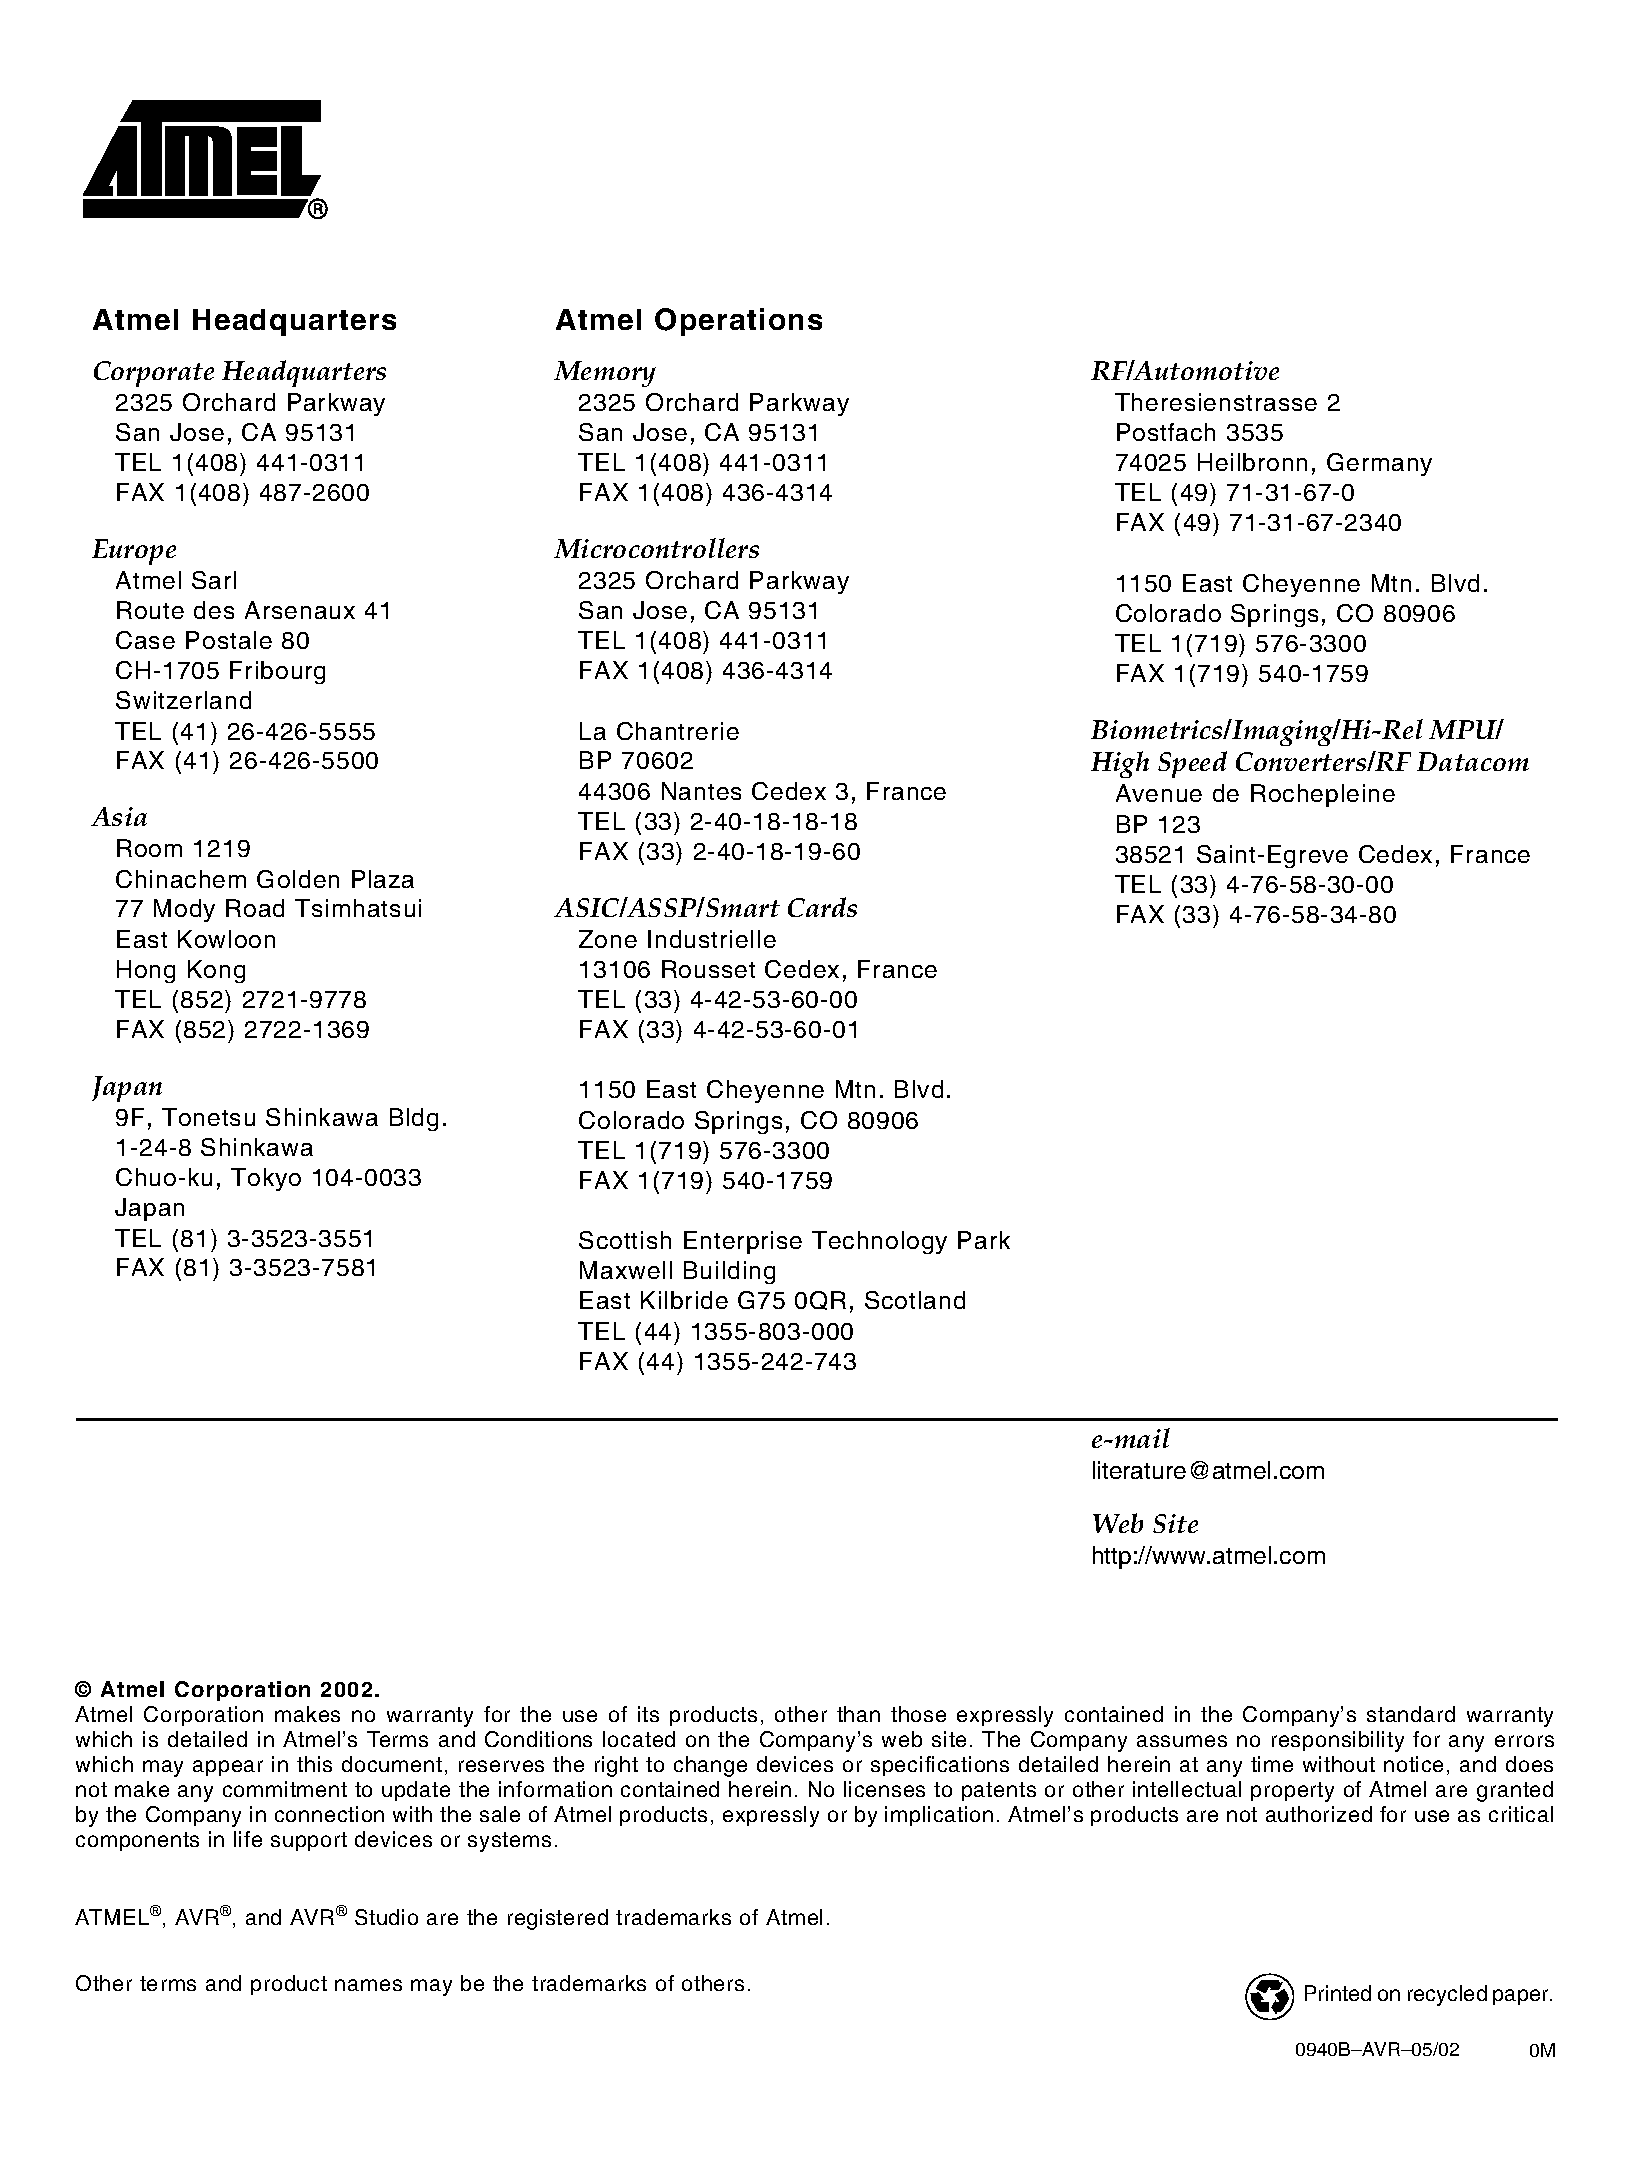  What do you see at coordinates (822, 907) in the screenshot?
I see `Cards` at bounding box center [822, 907].
